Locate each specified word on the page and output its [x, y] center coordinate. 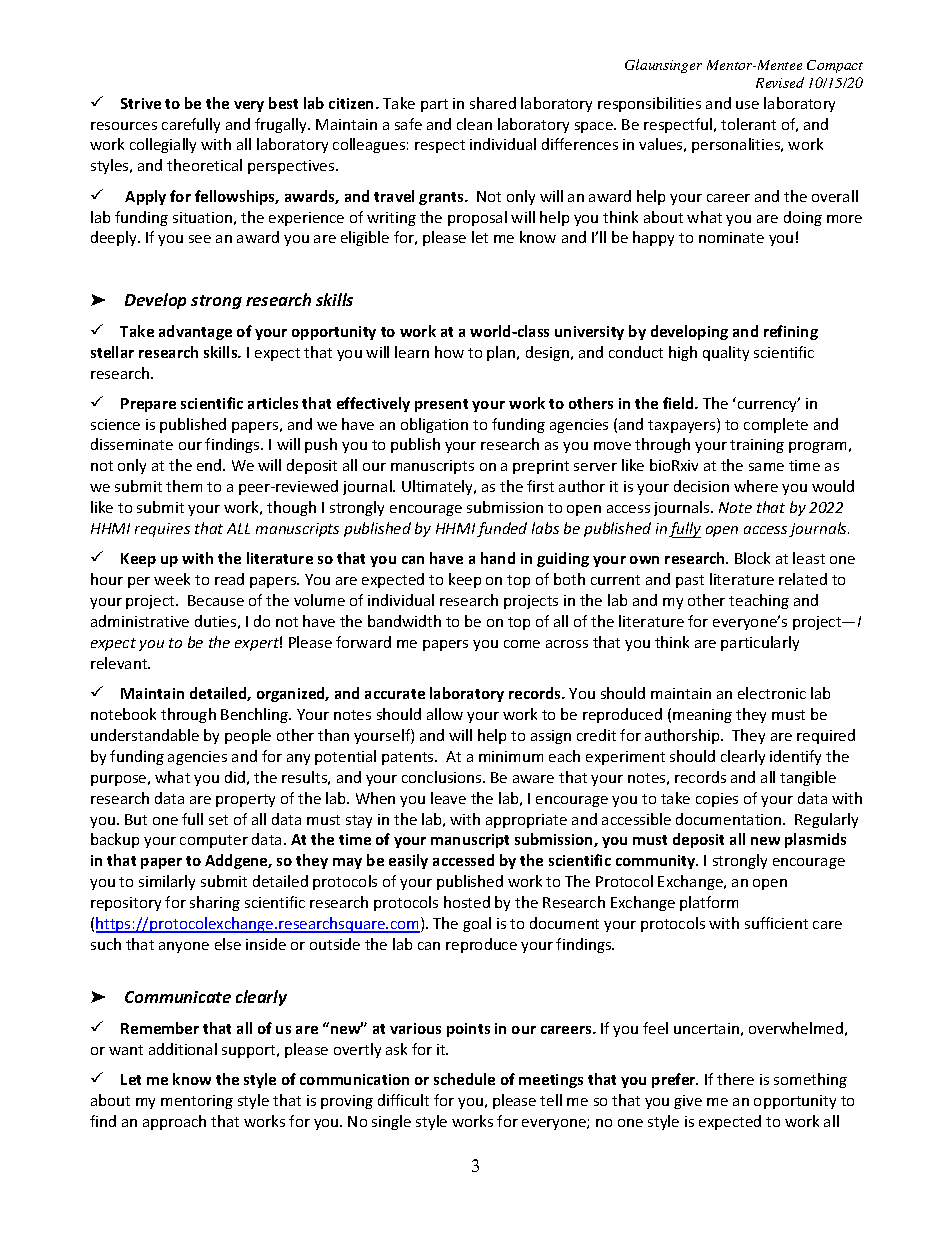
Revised [780, 82]
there [735, 1079]
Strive [141, 103]
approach [174, 1122]
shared [493, 103]
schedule [464, 1079]
